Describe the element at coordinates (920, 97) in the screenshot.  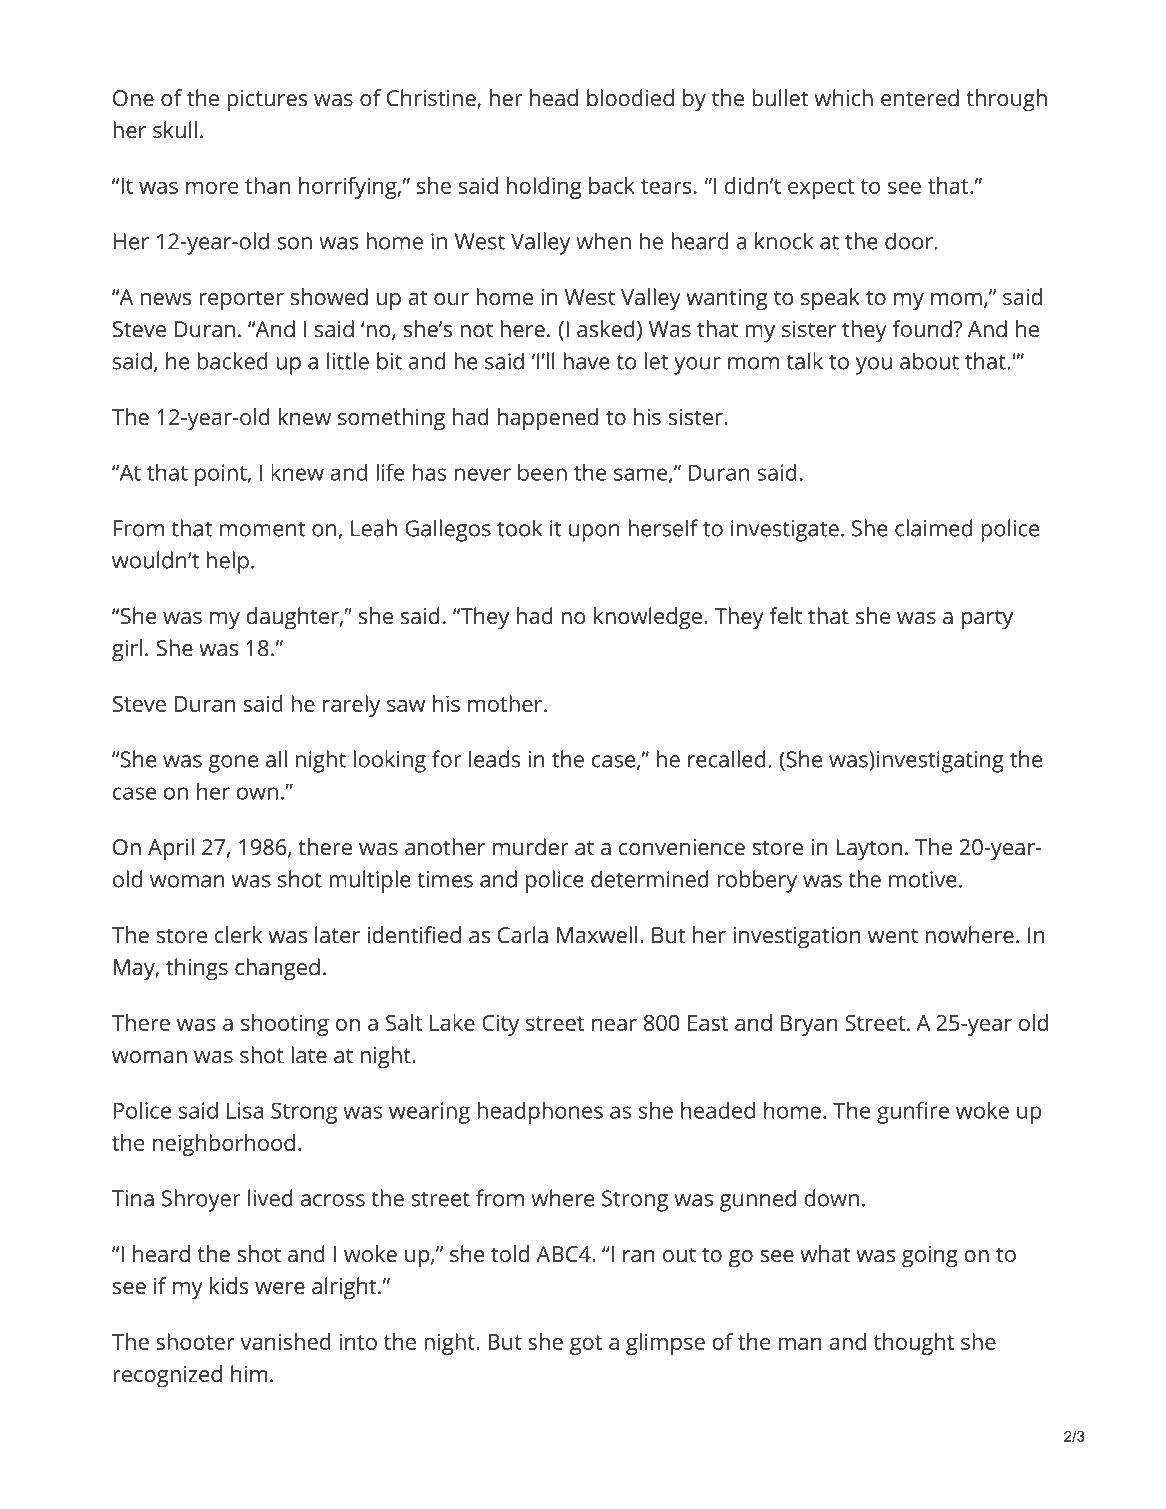
I see `entered` at that location.
